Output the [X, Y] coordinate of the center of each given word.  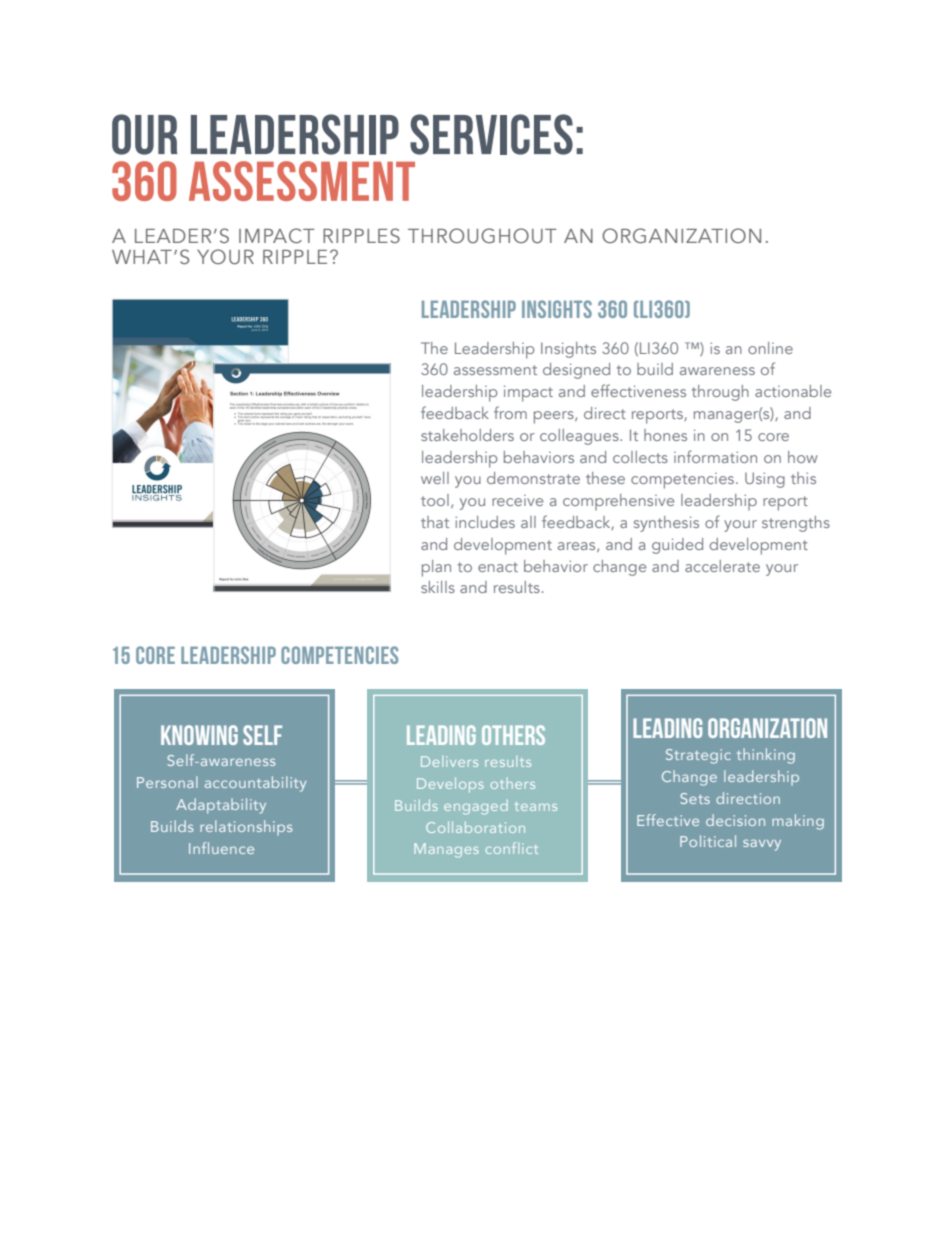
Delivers [449, 761]
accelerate [722, 566]
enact [498, 567]
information [715, 456]
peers [555, 417]
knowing [199, 735]
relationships [246, 827]
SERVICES [491, 134]
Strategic [698, 756]
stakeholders [467, 435]
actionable [793, 391]
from [510, 412]
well [435, 478]
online [770, 348]
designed [576, 371]
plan [436, 568]
